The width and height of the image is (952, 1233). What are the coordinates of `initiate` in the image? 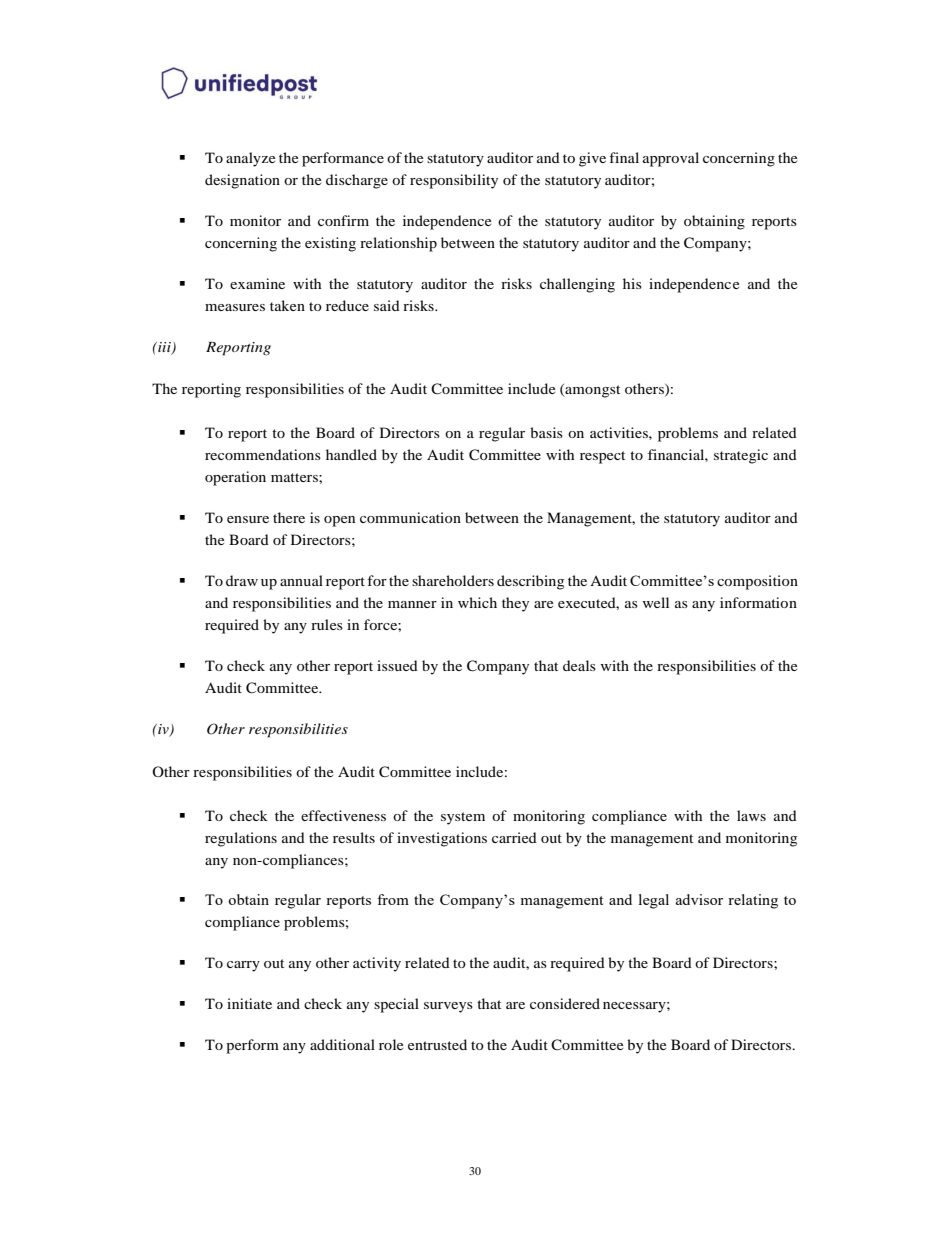 It's located at (249, 1003).
